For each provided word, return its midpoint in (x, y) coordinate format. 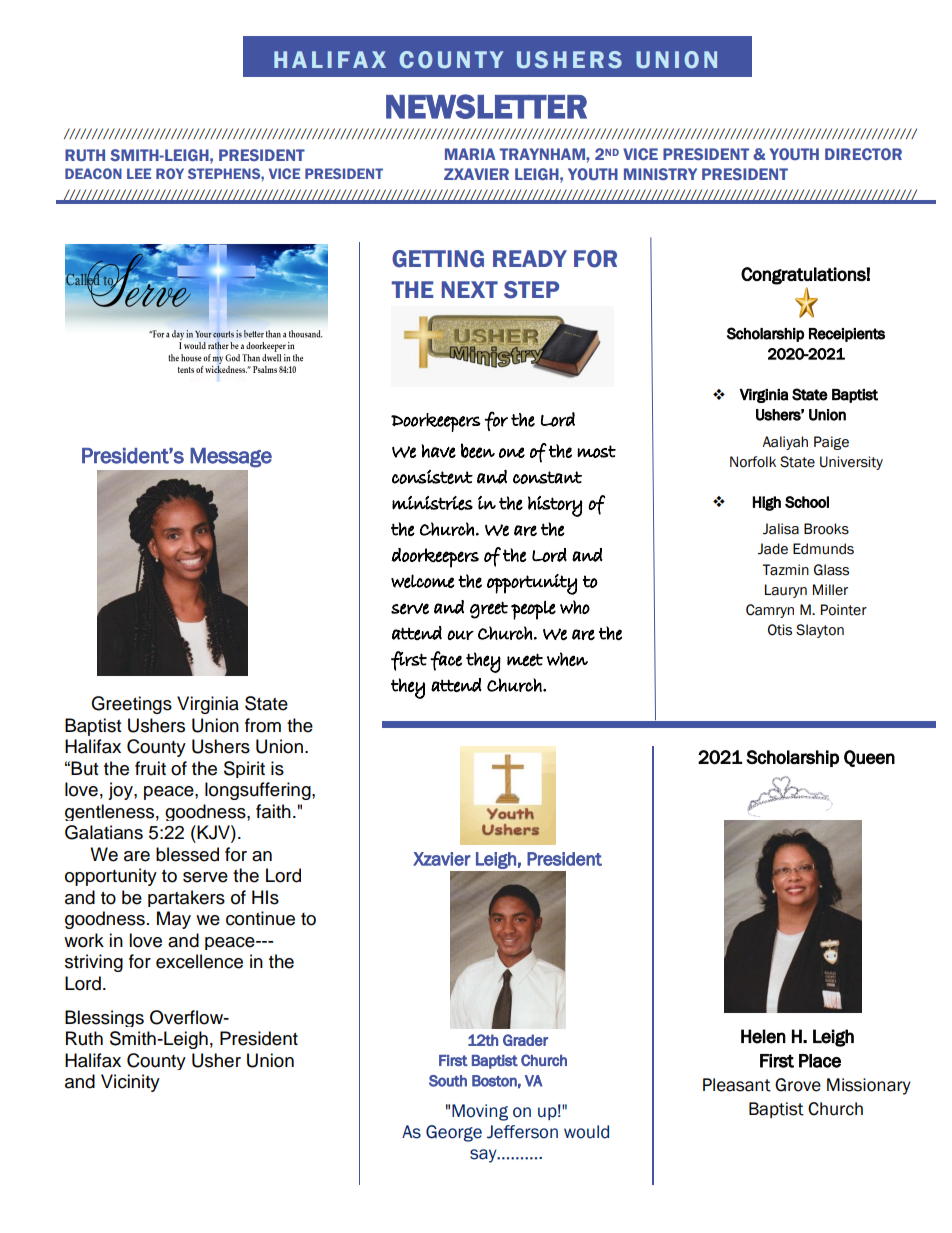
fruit (150, 768)
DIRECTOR (863, 154)
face (446, 661)
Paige (831, 443)
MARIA (470, 154)
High (767, 503)
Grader (525, 1040)
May (174, 920)
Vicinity (130, 1083)
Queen (869, 758)
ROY (170, 173)
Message (231, 457)
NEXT (470, 289)
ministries (432, 503)
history (555, 506)
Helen (763, 1036)
